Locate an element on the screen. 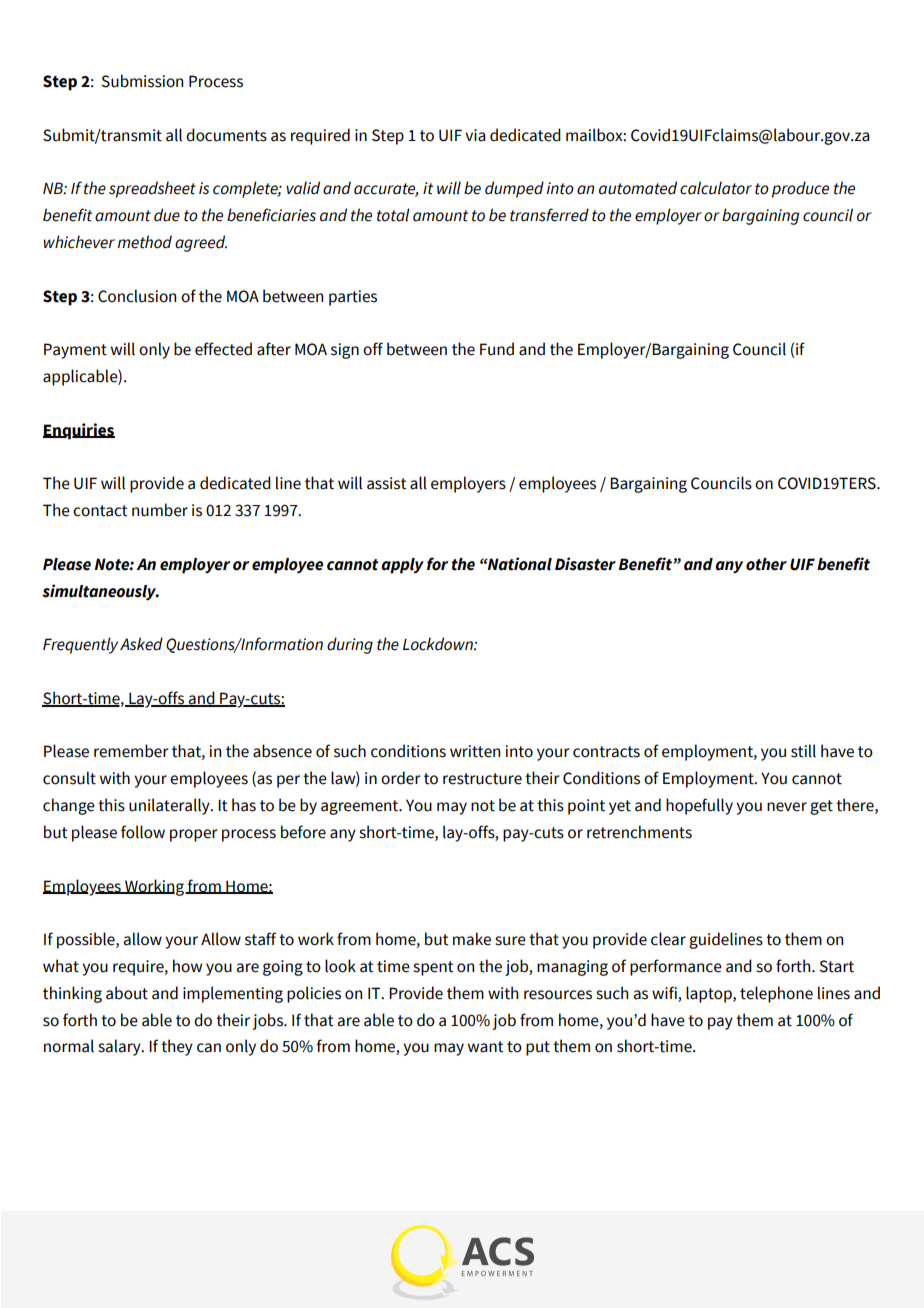  via is located at coordinates (475, 135).
